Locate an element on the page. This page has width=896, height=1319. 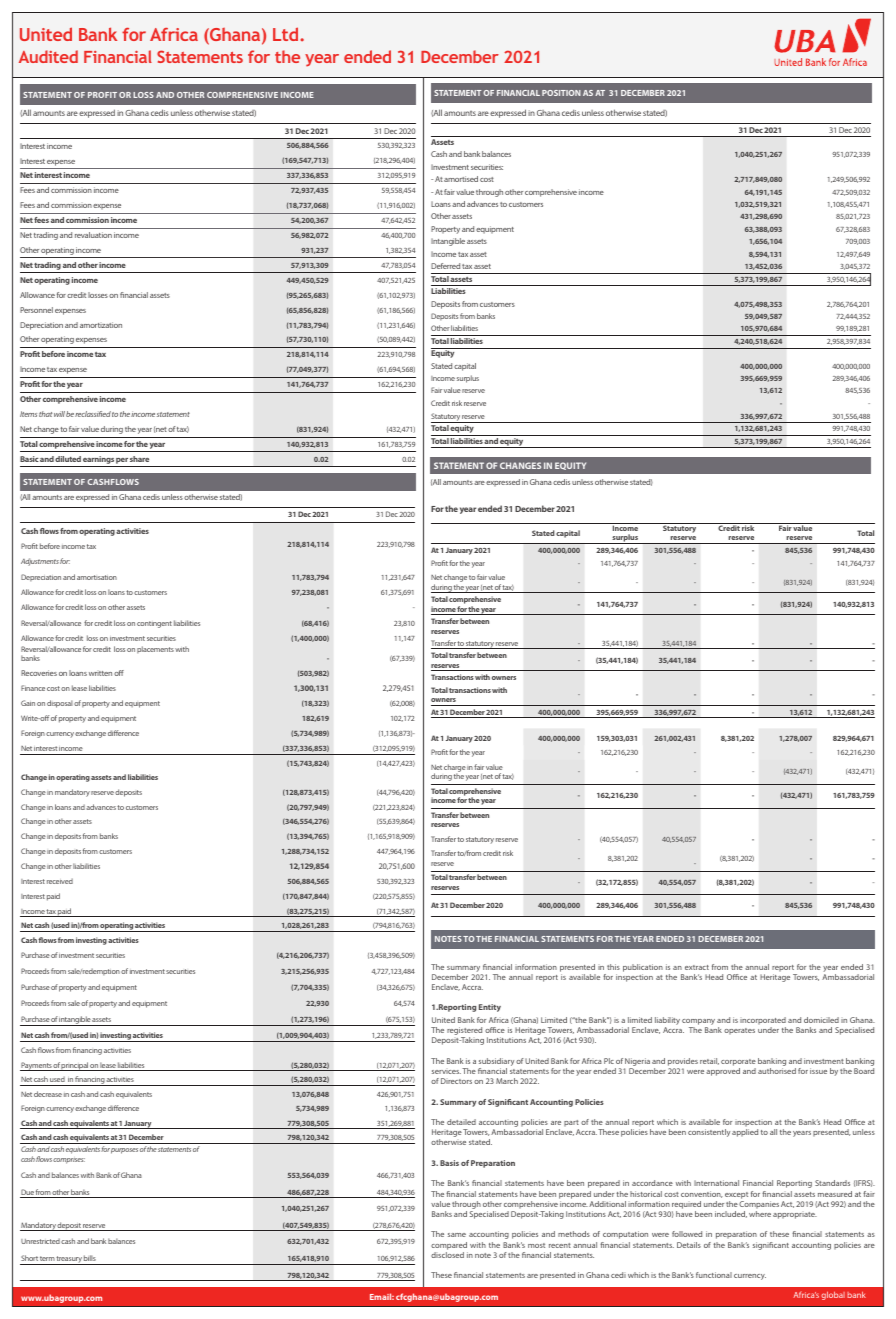
charge is located at coordinates (455, 769).
